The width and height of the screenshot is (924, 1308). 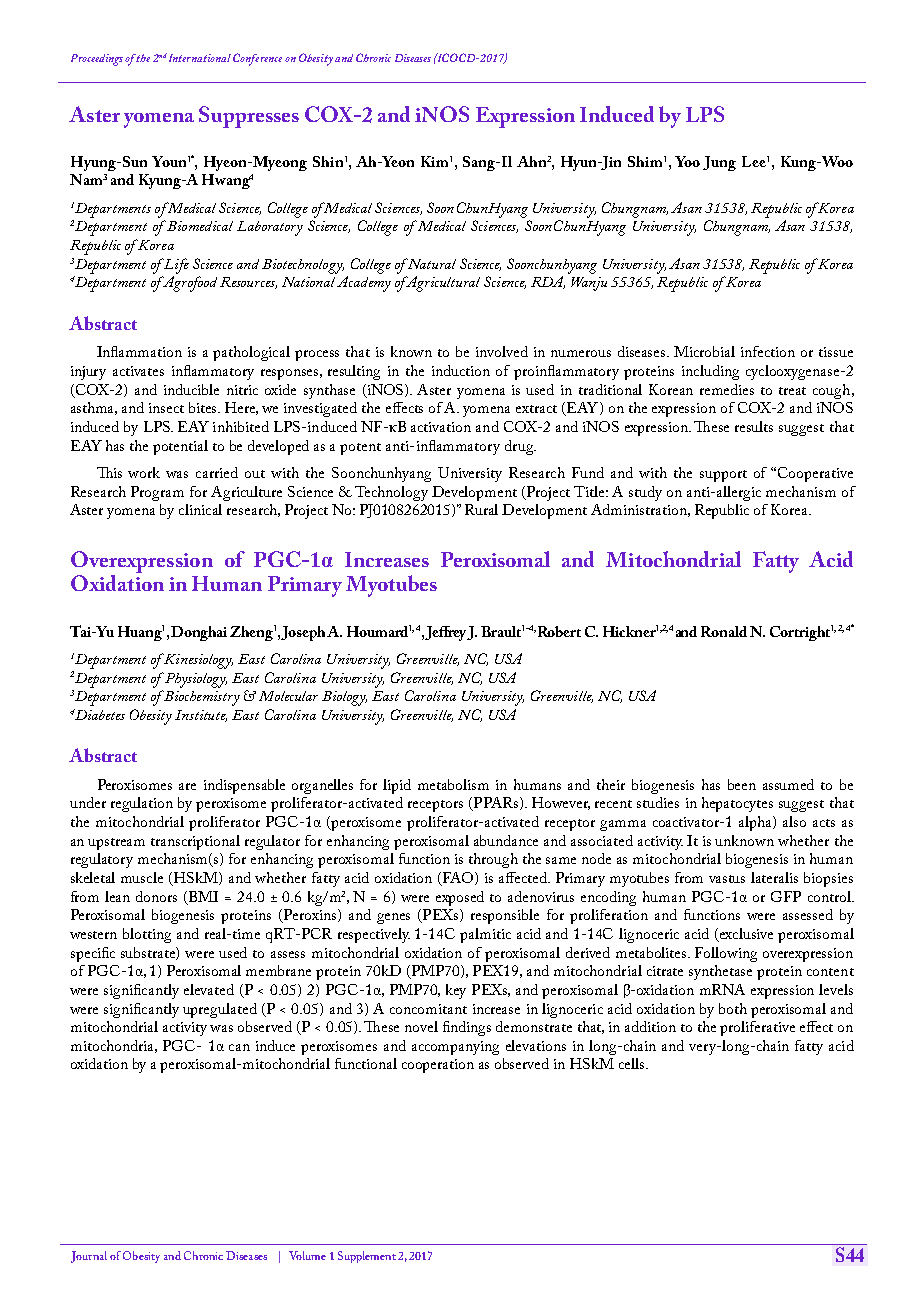 What do you see at coordinates (719, 163) in the screenshot?
I see `Jung` at bounding box center [719, 163].
